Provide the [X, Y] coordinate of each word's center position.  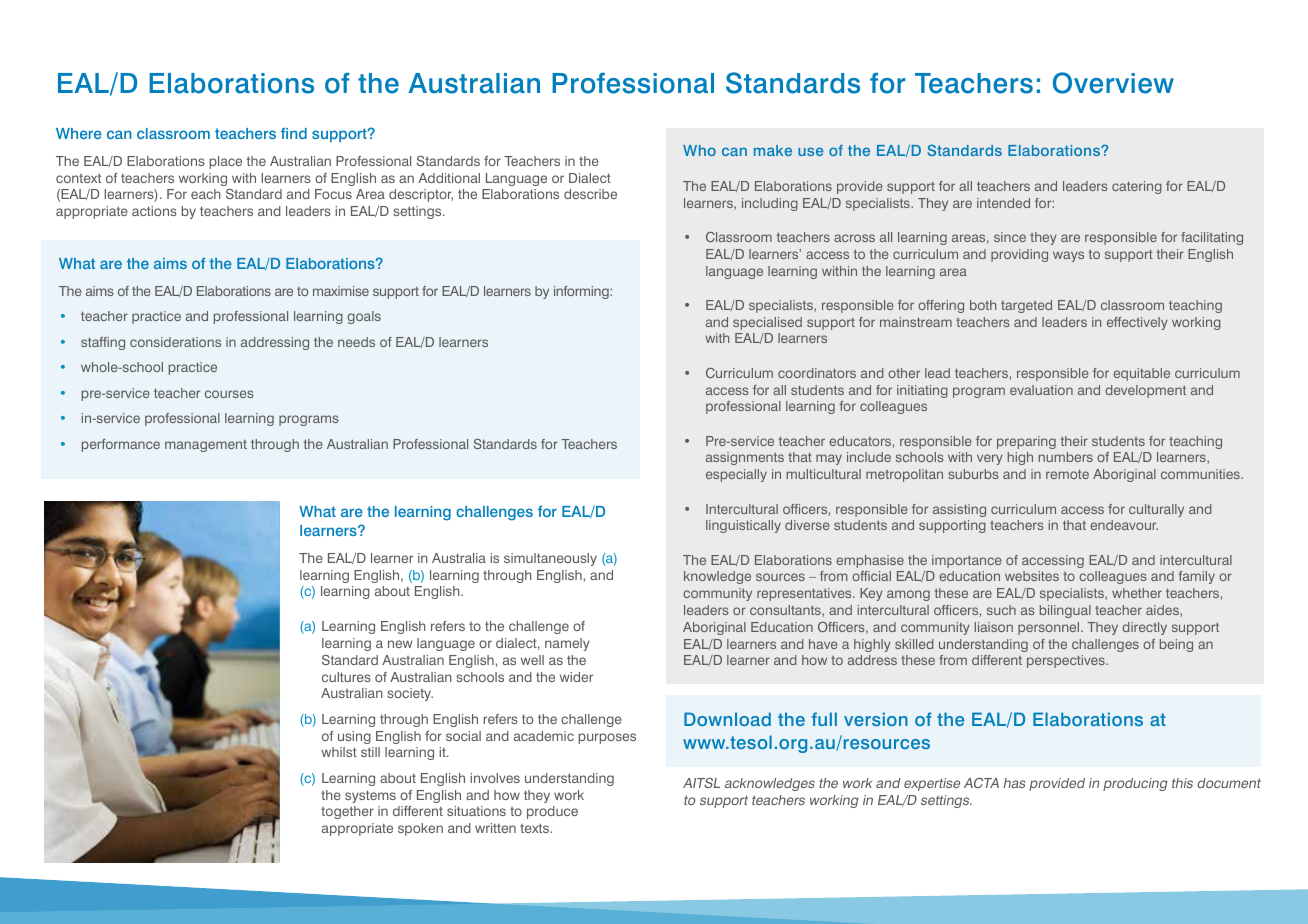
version [876, 719]
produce [552, 812]
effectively [1137, 323]
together [347, 812]
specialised [767, 323]
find [294, 133]
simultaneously [550, 559]
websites [1032, 576]
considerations [175, 342]
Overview [1113, 83]
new [400, 644]
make [773, 150]
